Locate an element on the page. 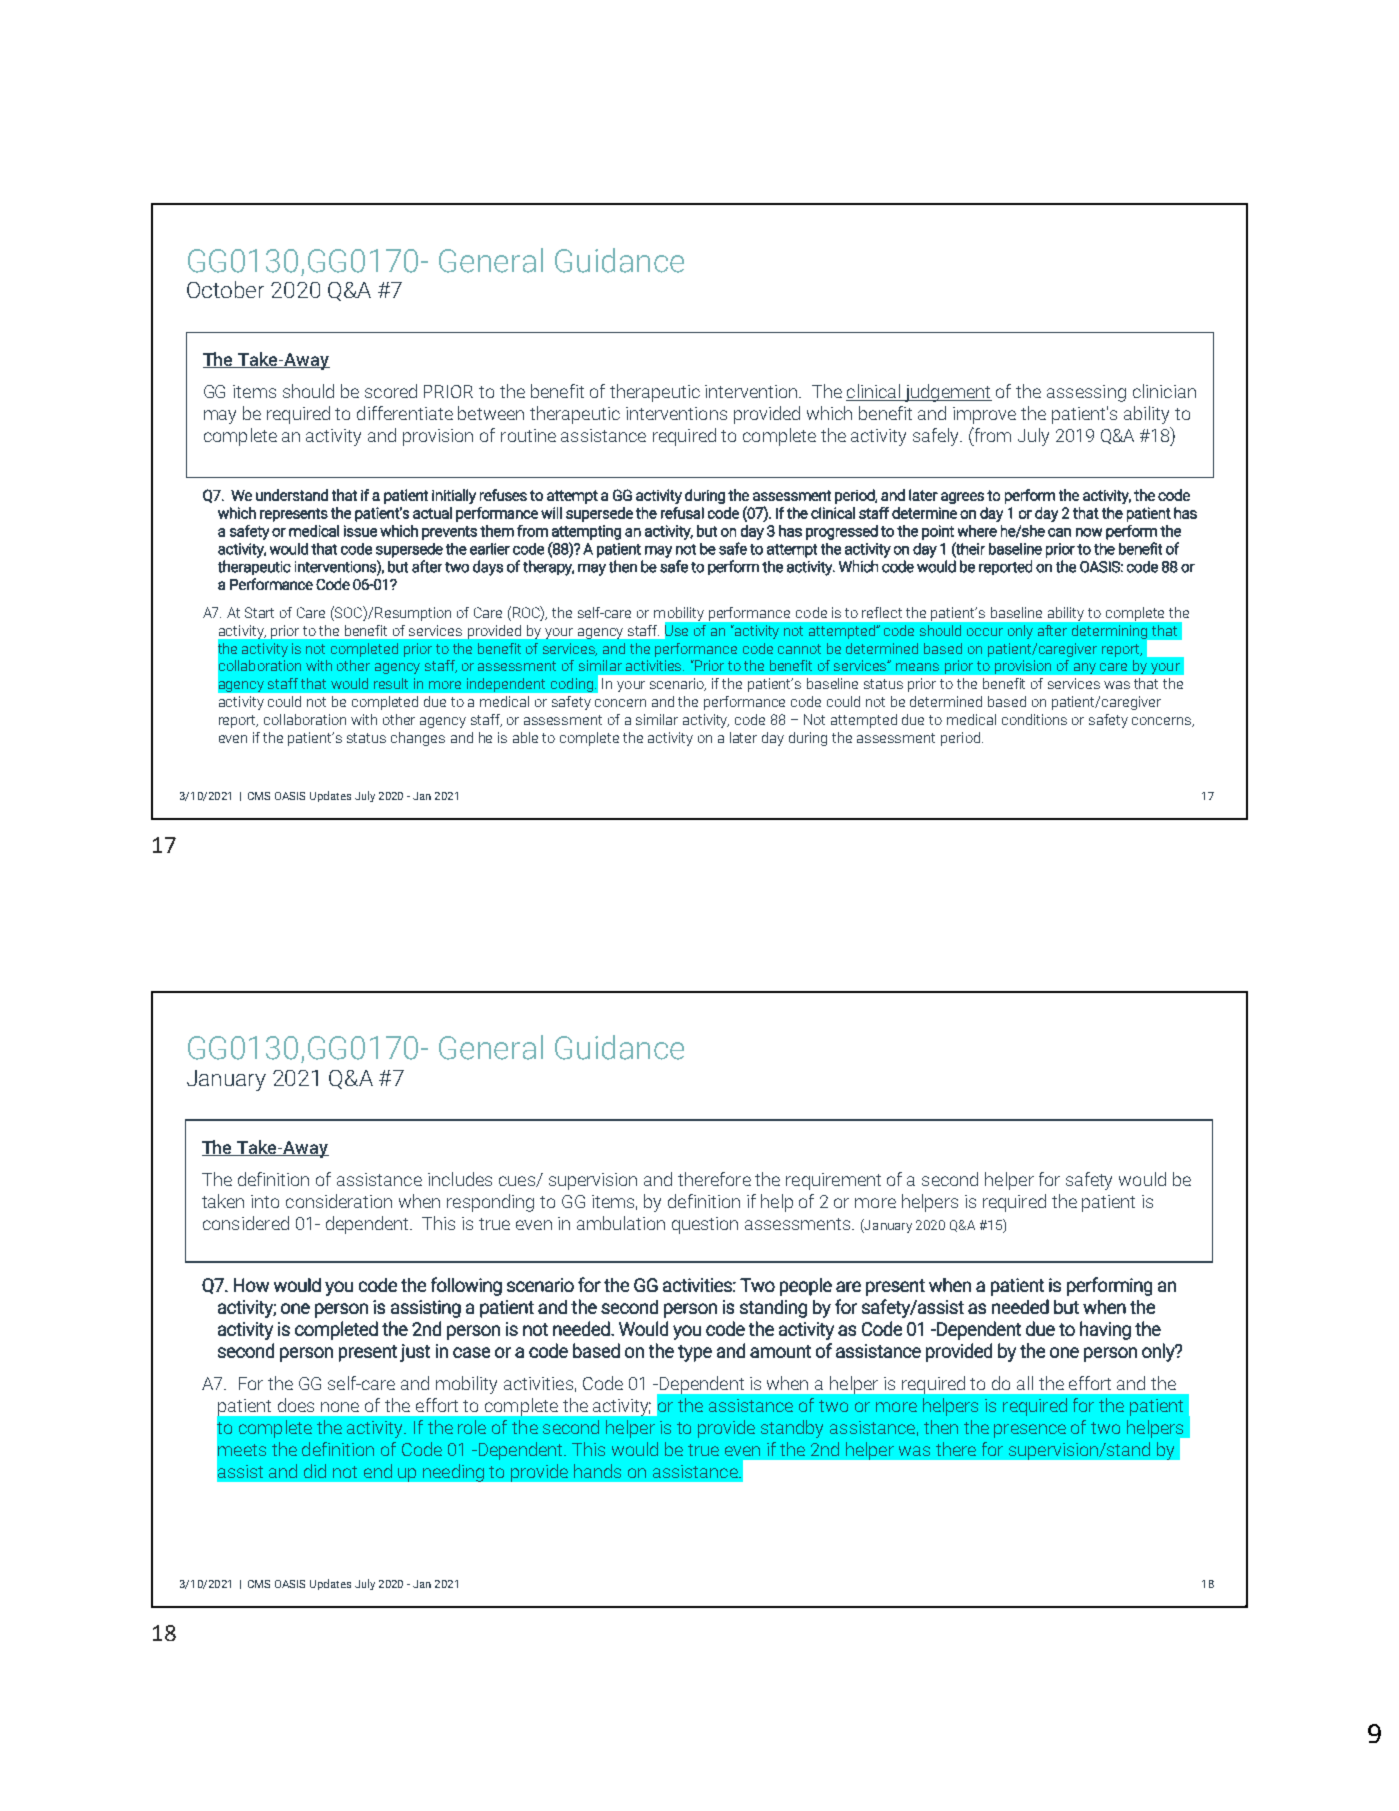  conditions is located at coordinates (1034, 719).
